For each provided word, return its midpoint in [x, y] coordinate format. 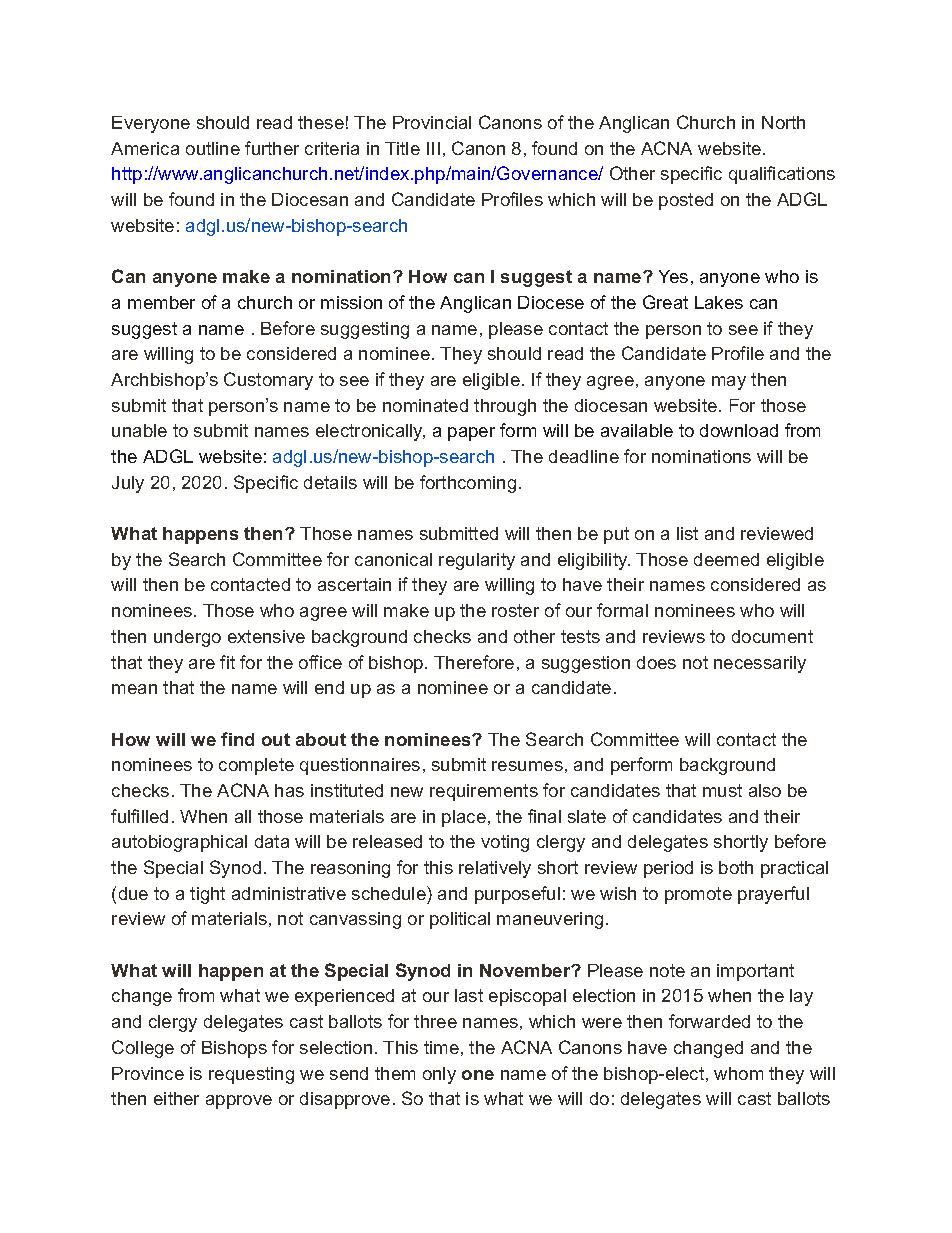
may [729, 383]
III [433, 148]
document [772, 636]
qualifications [782, 175]
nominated [425, 405]
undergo [187, 638]
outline [213, 148]
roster [515, 610]
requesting [251, 1075]
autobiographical [179, 843]
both [736, 867]
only [439, 1075]
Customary [268, 381]
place [464, 818]
